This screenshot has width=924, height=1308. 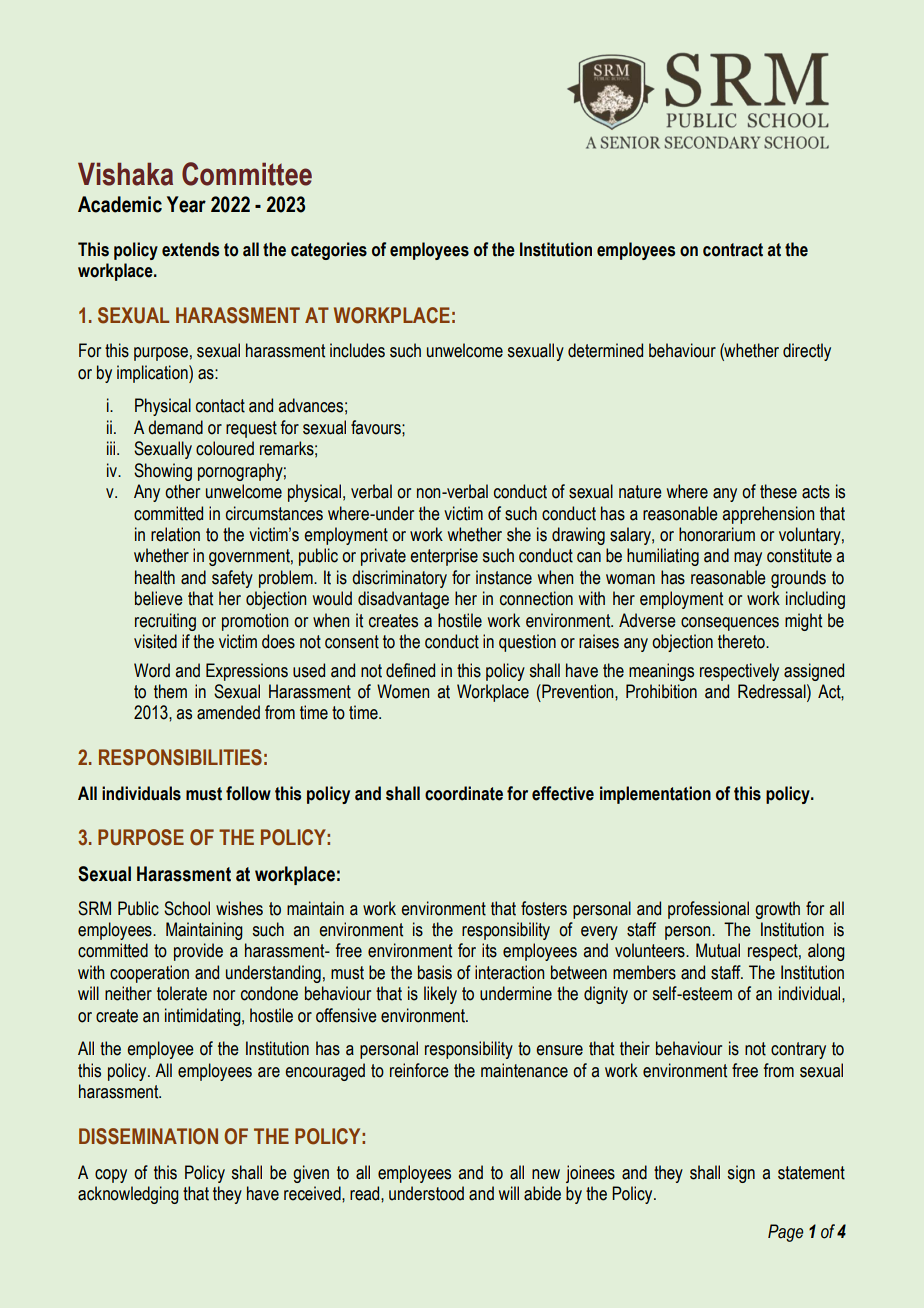 I want to click on categories, so click(x=329, y=251).
